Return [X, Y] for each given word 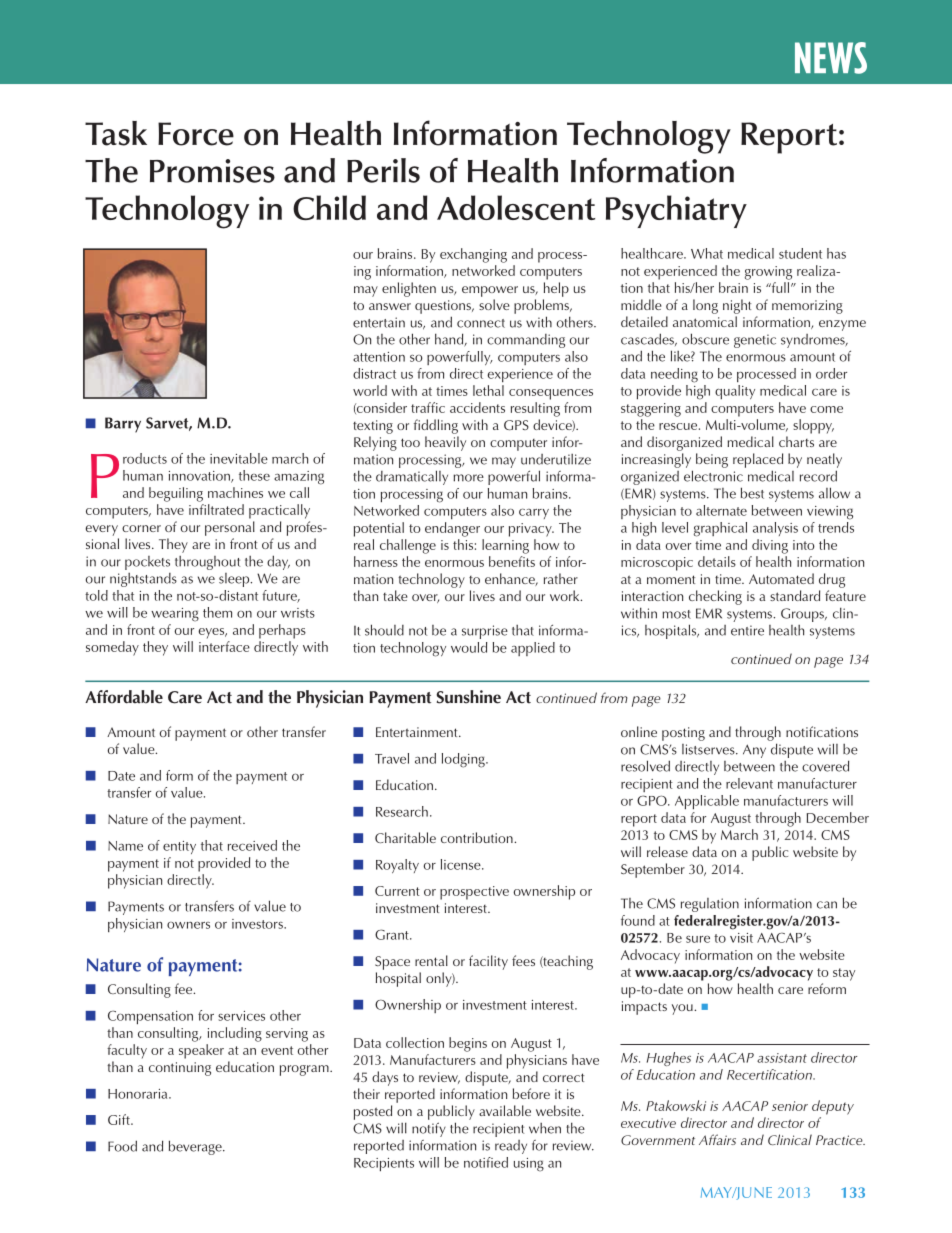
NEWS [831, 58]
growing [768, 273]
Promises [212, 171]
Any [754, 751]
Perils [383, 170]
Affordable [124, 697]
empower [490, 291]
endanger [452, 529]
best [752, 493]
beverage [196, 1147]
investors [258, 924]
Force [196, 134]
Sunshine [468, 697]
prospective [474, 893]
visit [741, 938]
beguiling [176, 494]
